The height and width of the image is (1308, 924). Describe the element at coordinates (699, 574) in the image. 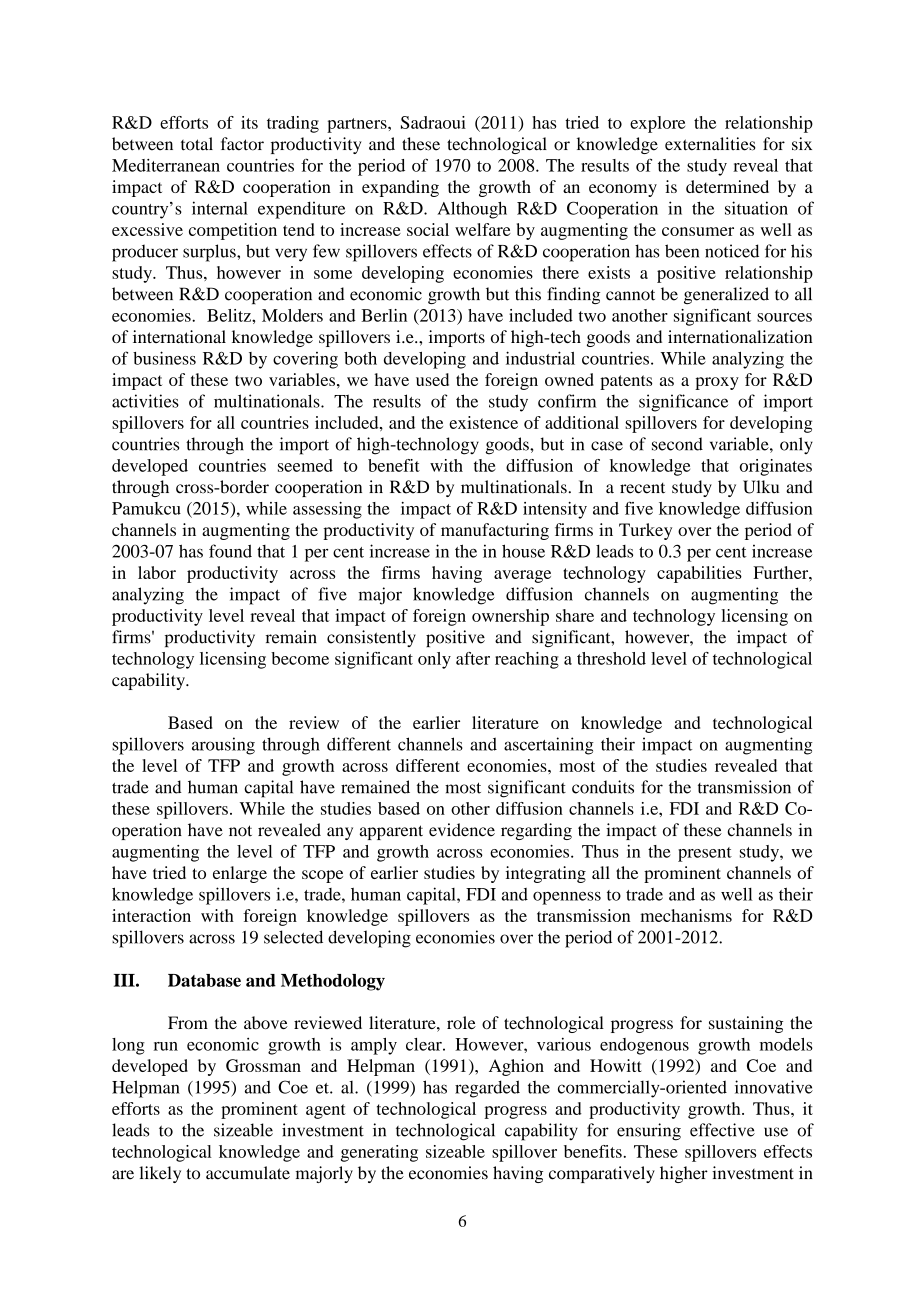

I see `capabilities` at that location.
